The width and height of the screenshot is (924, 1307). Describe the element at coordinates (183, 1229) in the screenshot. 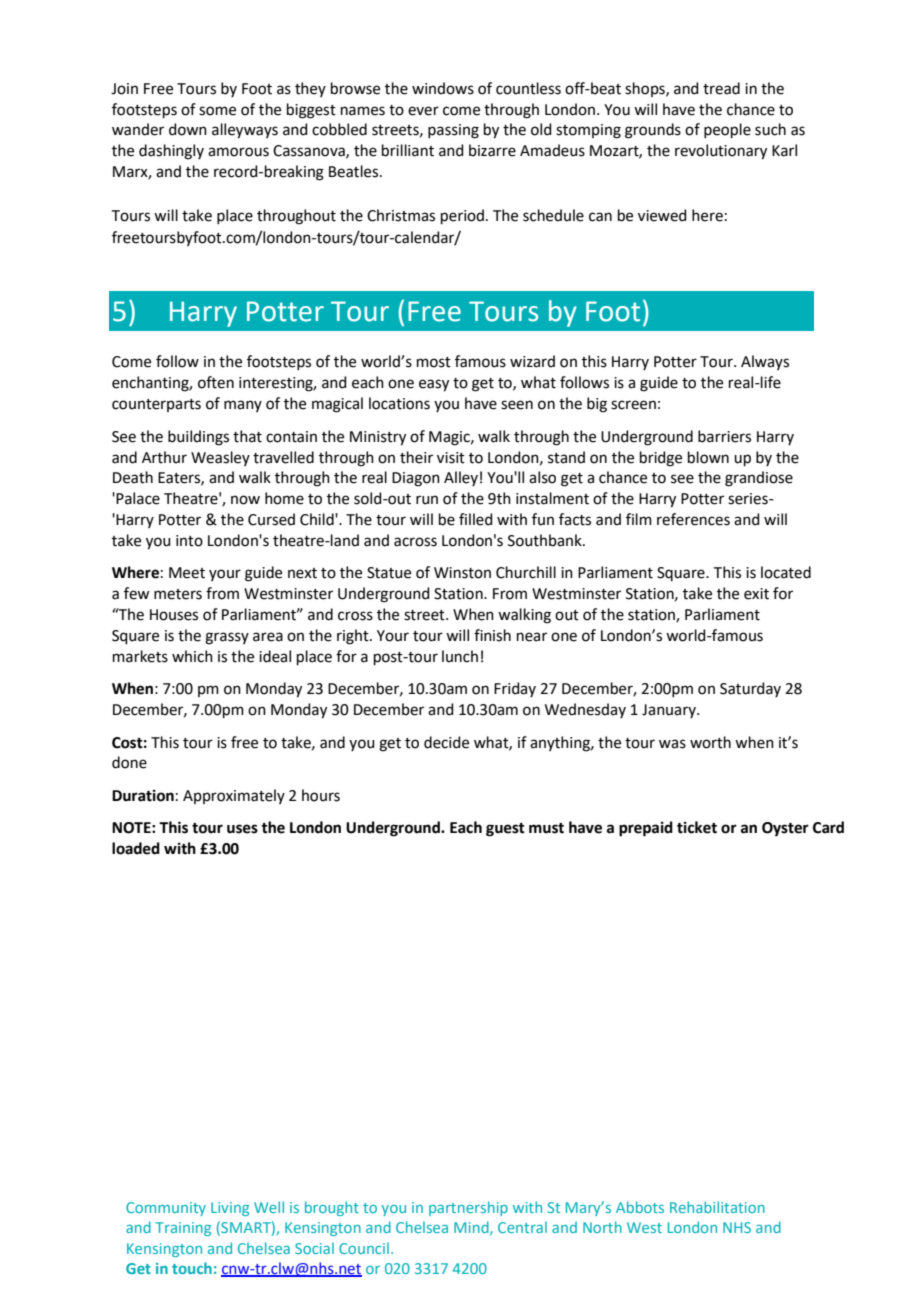

I see `Training` at that location.
